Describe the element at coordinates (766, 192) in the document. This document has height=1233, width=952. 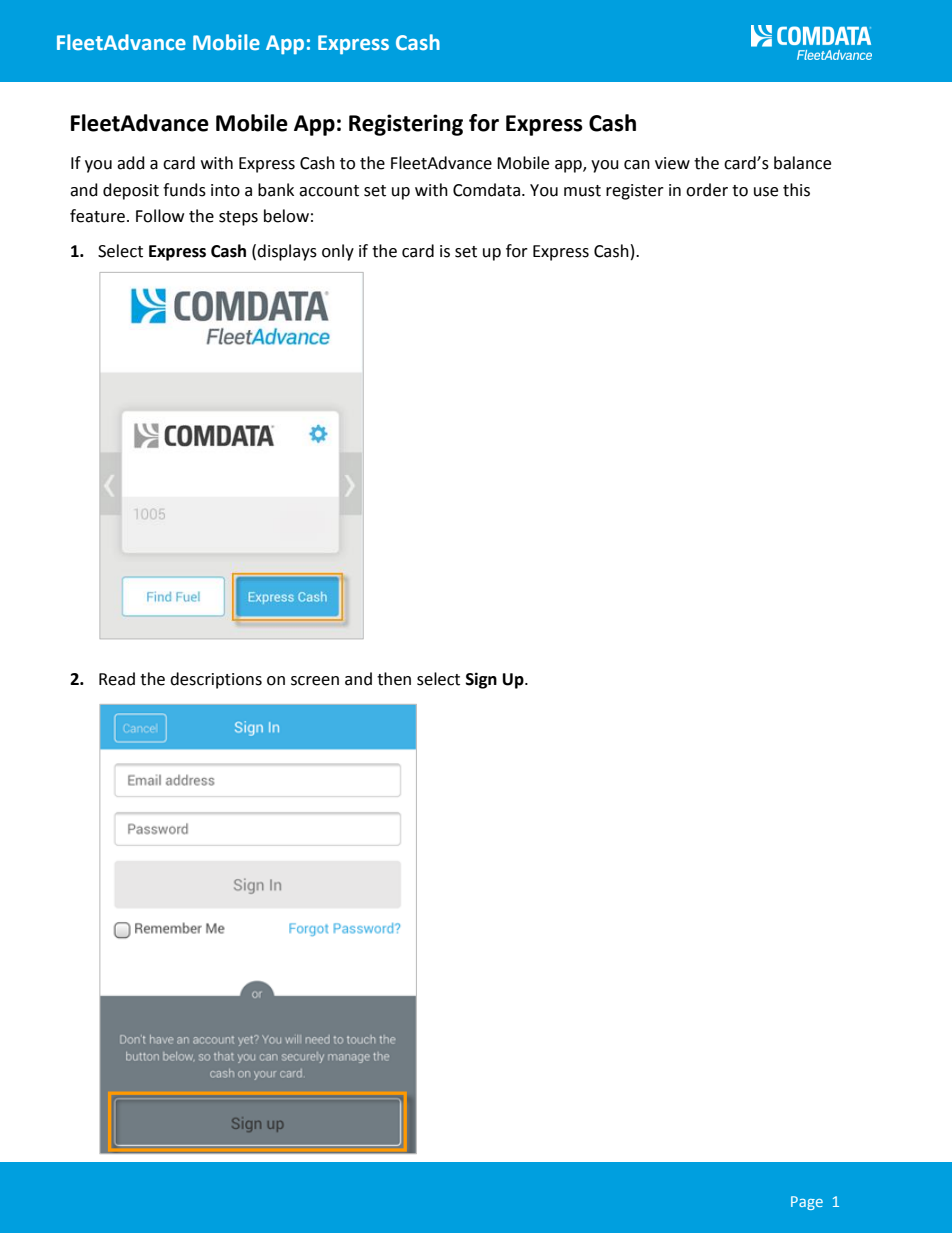
I see `use` at that location.
